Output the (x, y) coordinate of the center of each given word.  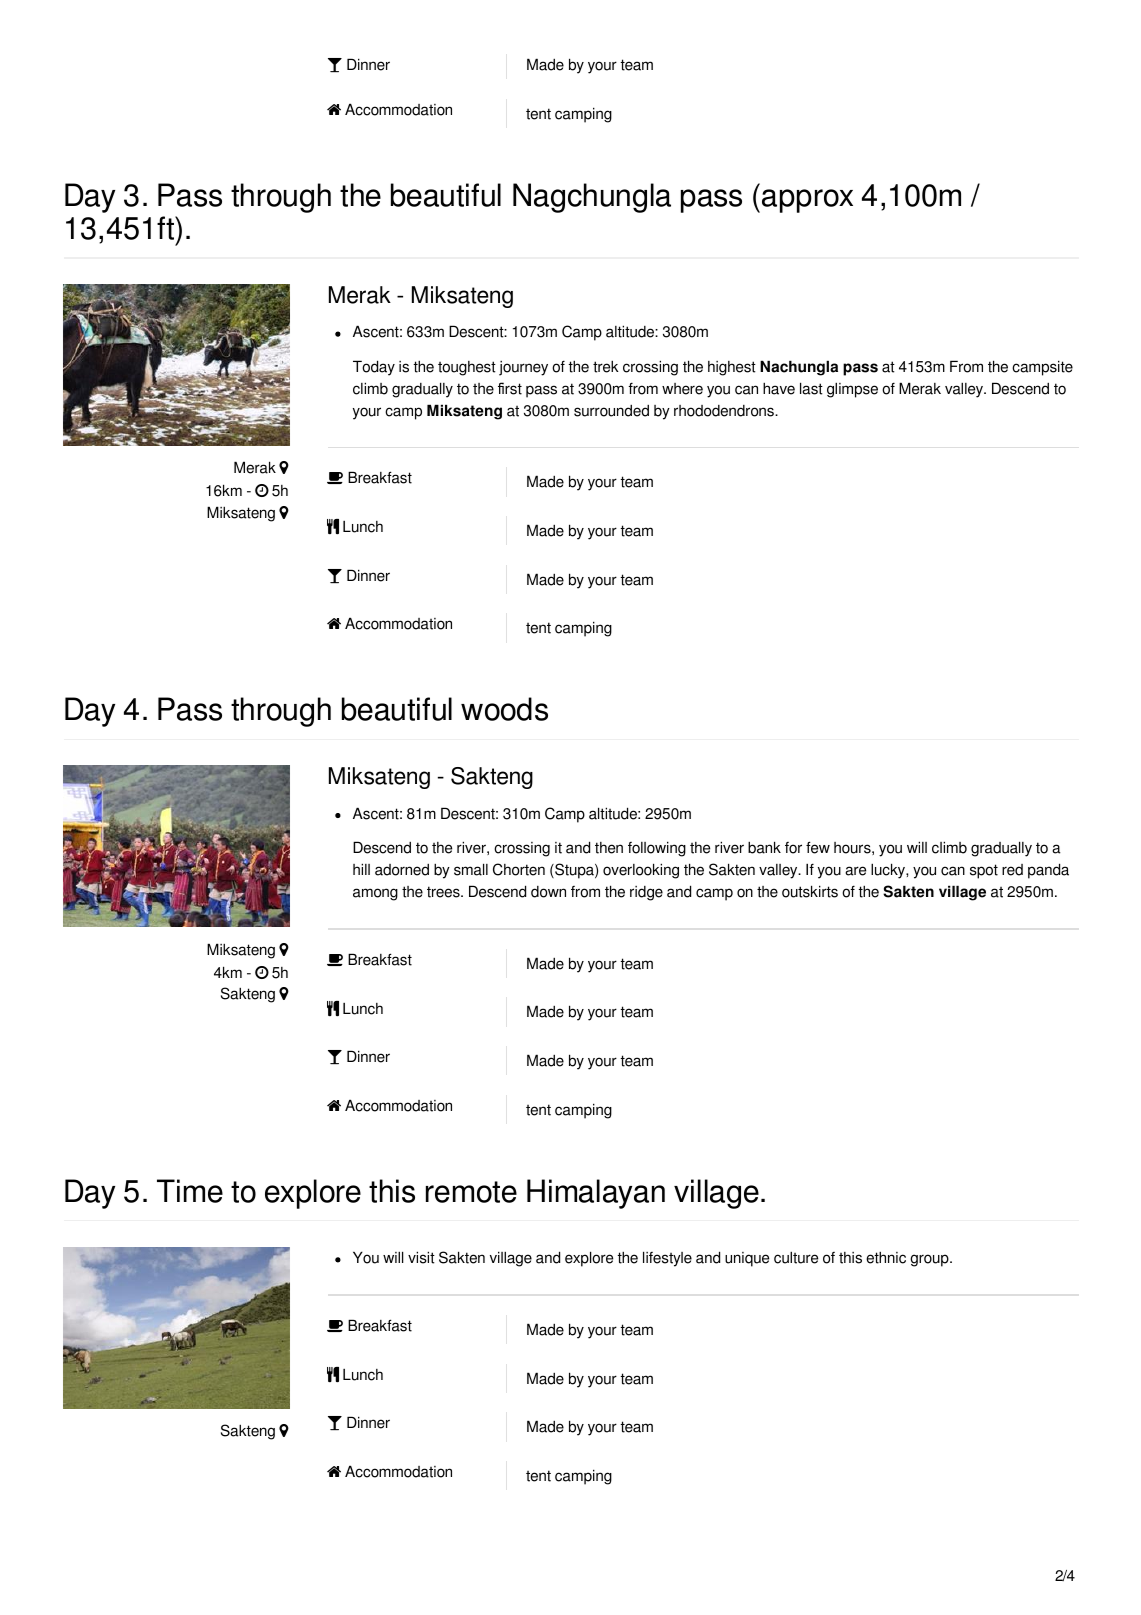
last (811, 388)
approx (807, 201)
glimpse (852, 390)
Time (190, 1191)
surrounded (611, 411)
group (930, 1260)
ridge (646, 893)
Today (374, 368)
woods (504, 709)
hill (361, 869)
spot (984, 871)
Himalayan (596, 1194)
